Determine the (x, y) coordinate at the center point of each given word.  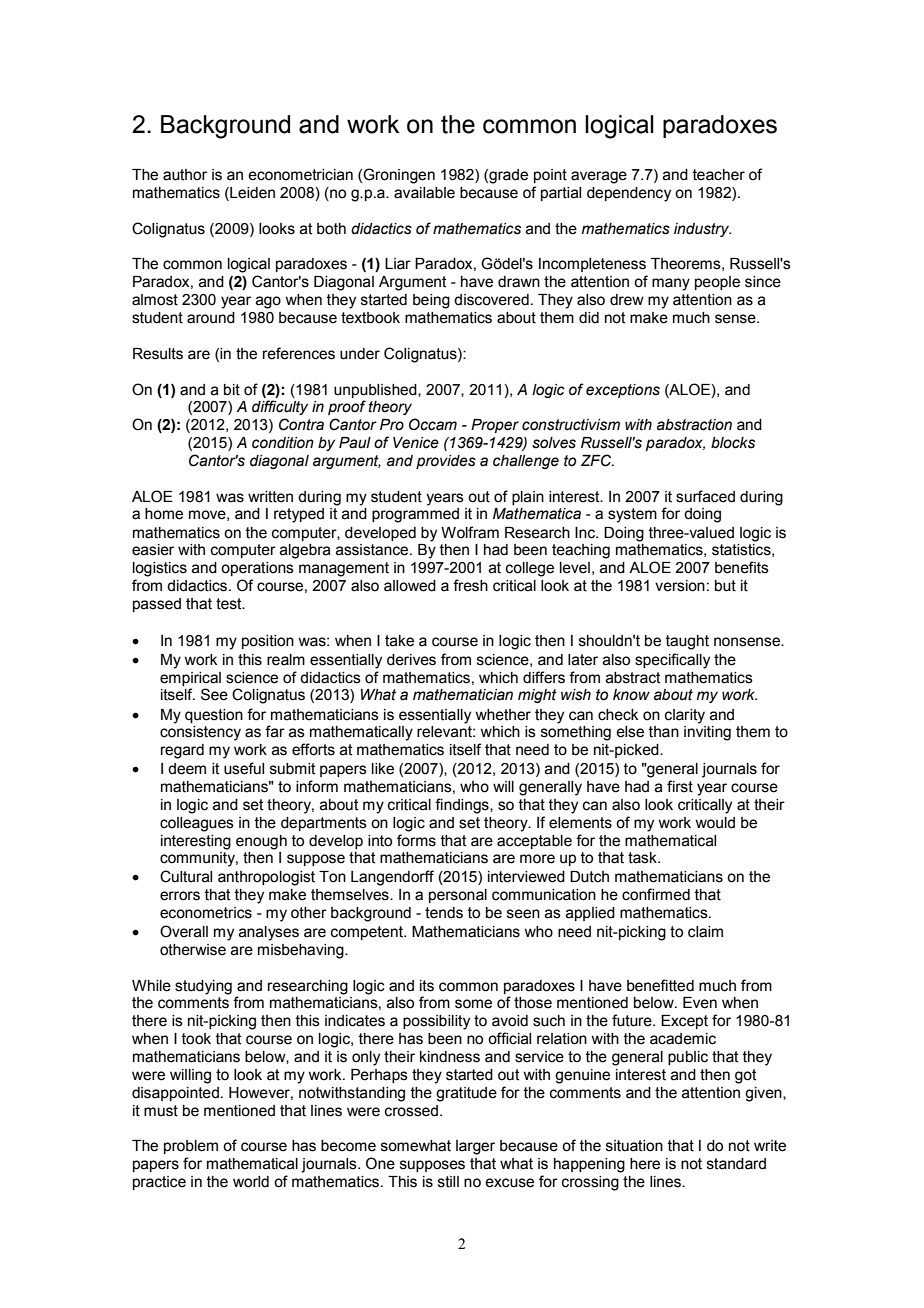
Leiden (251, 194)
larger (475, 1147)
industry (702, 230)
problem (191, 1147)
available (424, 193)
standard (736, 1164)
